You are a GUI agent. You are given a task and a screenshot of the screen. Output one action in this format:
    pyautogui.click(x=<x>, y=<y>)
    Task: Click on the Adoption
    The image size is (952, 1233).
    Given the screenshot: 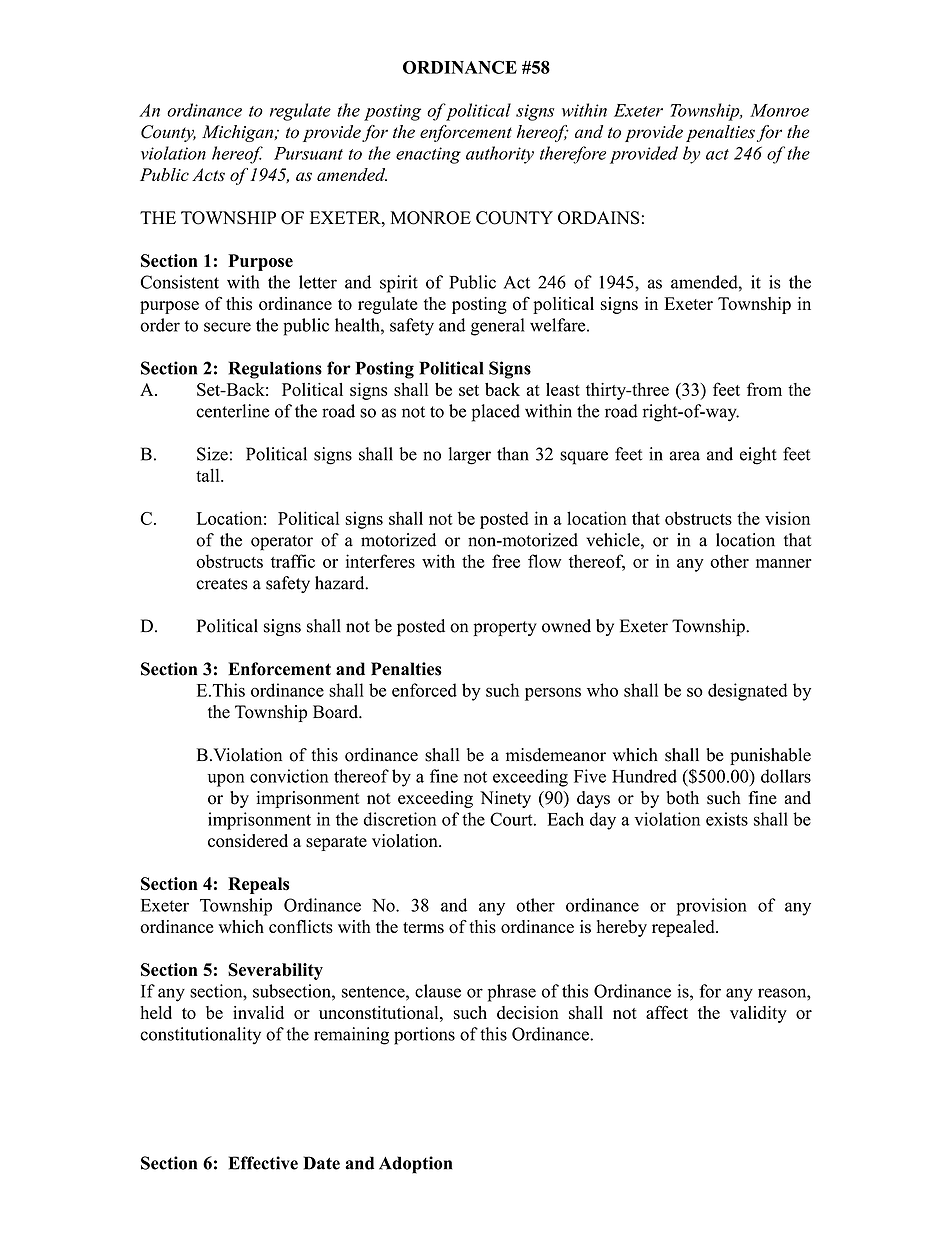 What is the action you would take?
    pyautogui.click(x=415, y=1165)
